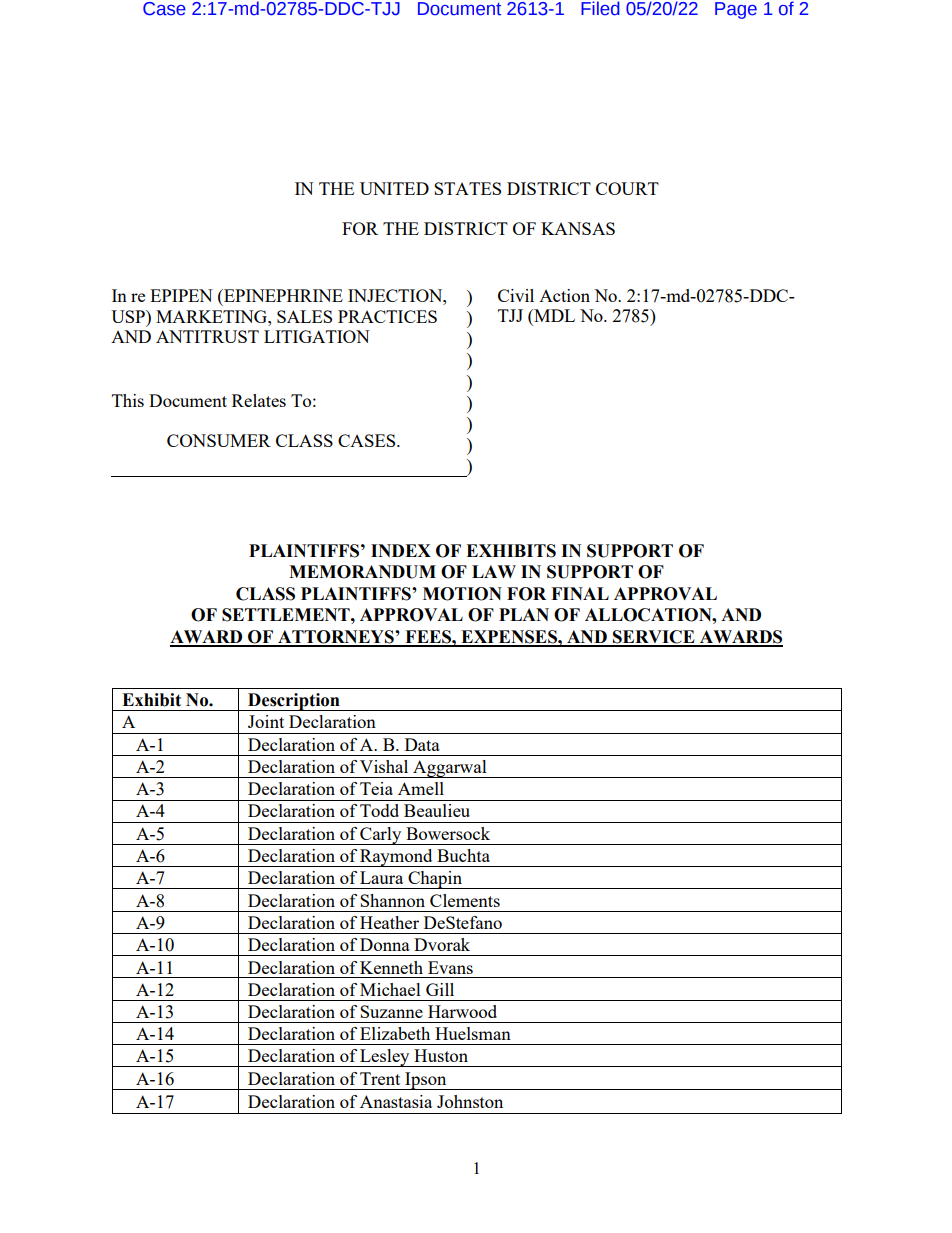 This screenshot has width=952, height=1233. I want to click on Filed, so click(600, 8).
